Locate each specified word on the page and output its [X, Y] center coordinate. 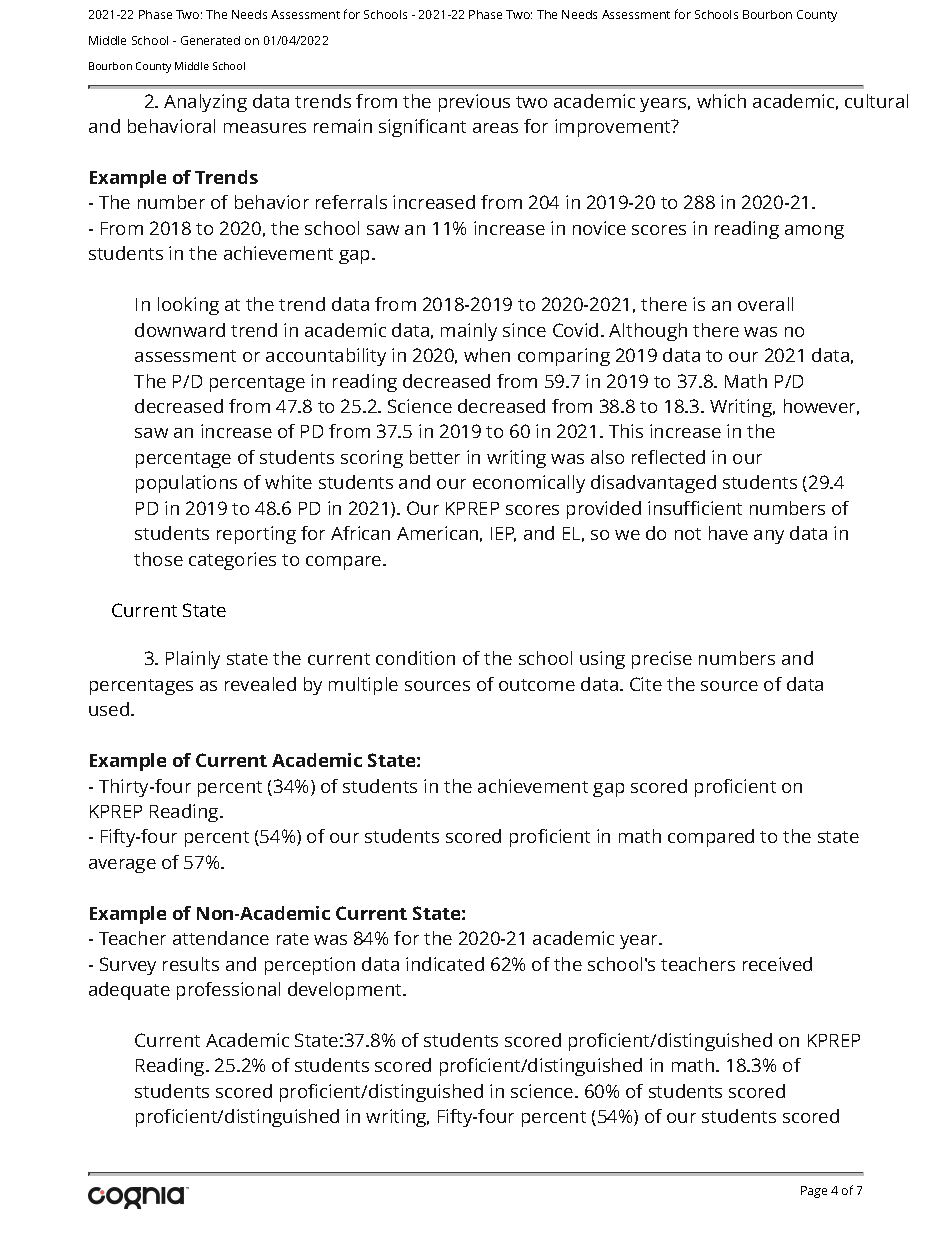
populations [186, 484]
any [769, 537]
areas [495, 128]
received [777, 964]
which [721, 101]
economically [529, 484]
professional [228, 991]
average [122, 866]
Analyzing [205, 103]
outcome [537, 685]
